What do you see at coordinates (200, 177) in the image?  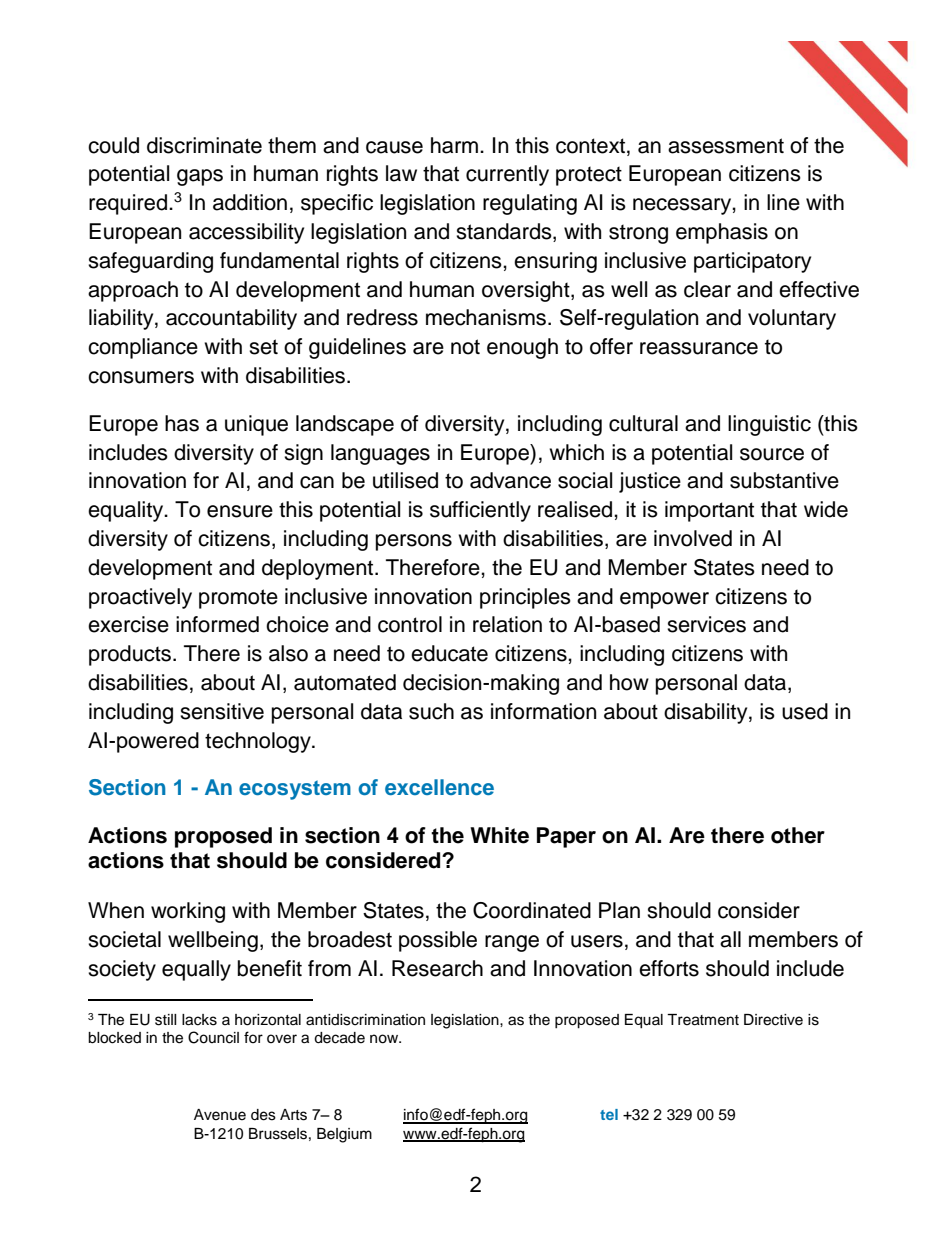 I see `gaps` at bounding box center [200, 177].
